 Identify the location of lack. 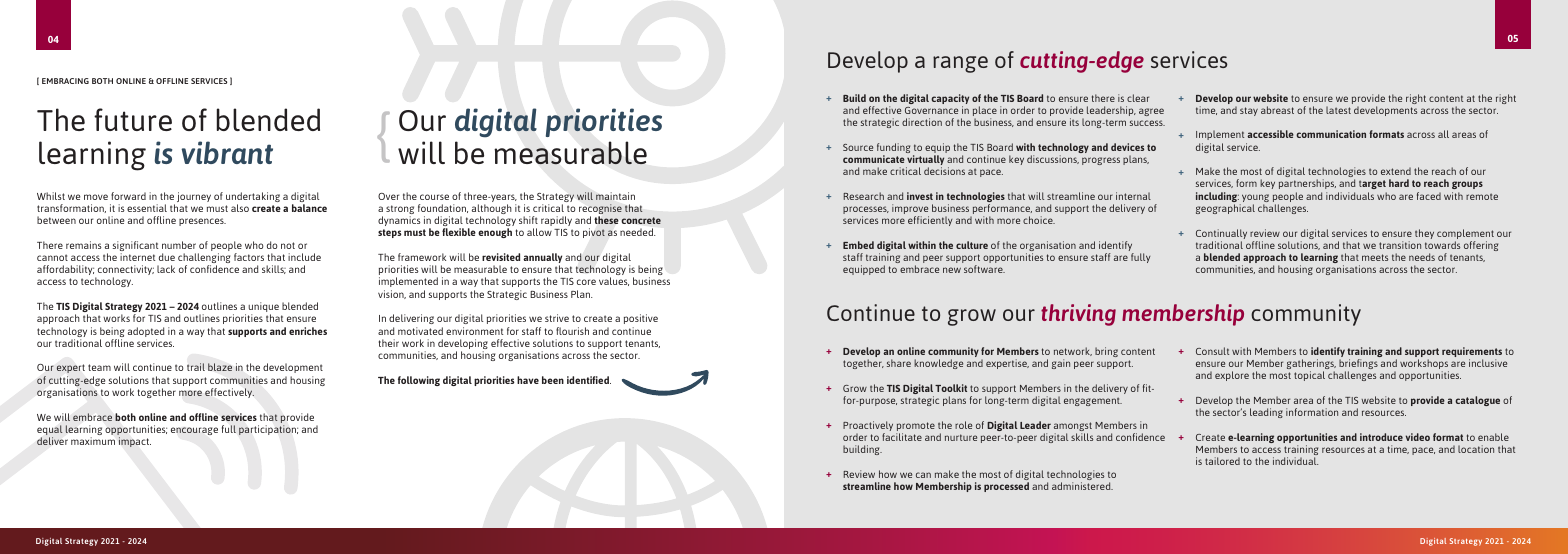
(166, 269).
